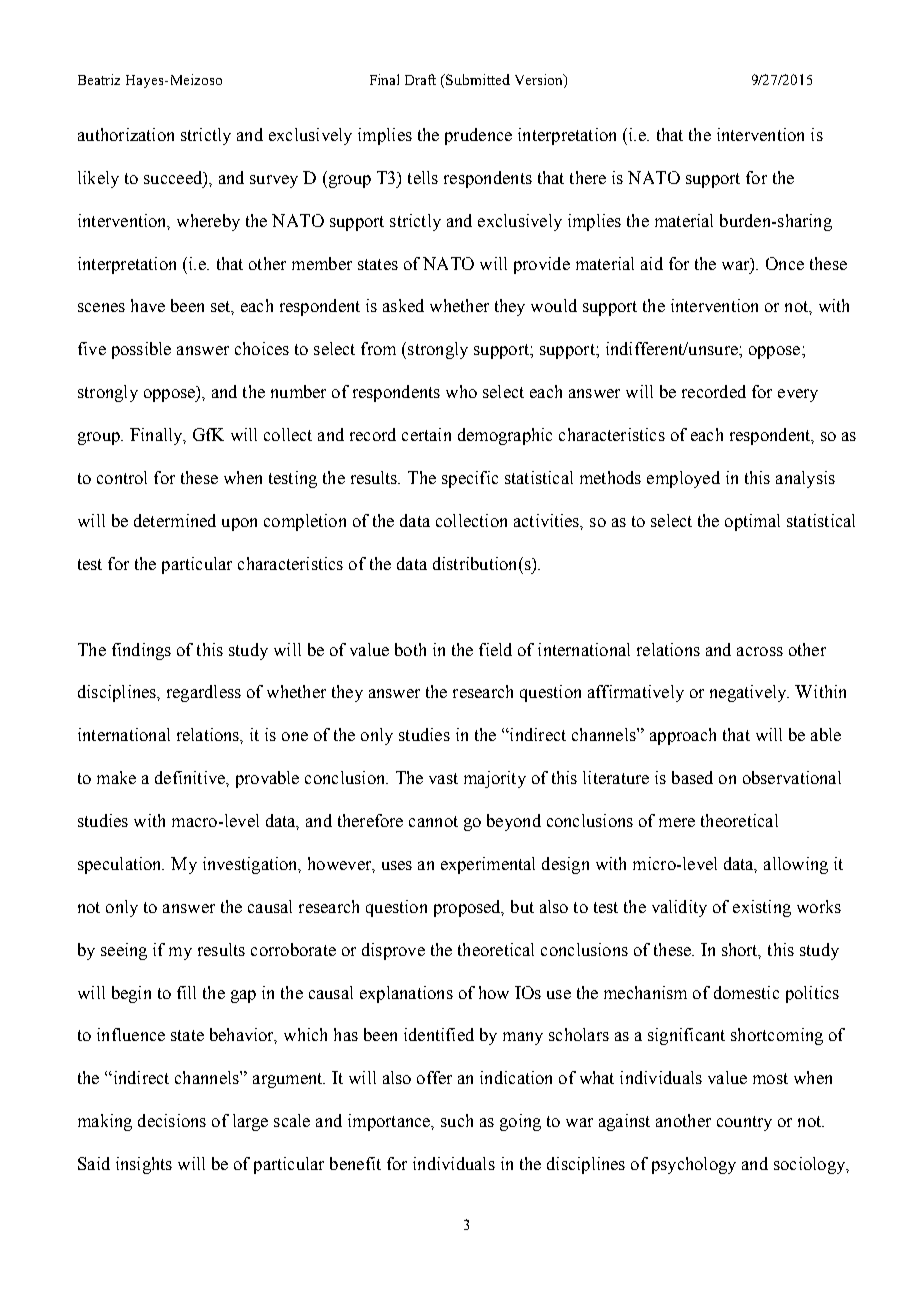  Describe the element at coordinates (540, 81) in the page. I see `Version` at that location.
